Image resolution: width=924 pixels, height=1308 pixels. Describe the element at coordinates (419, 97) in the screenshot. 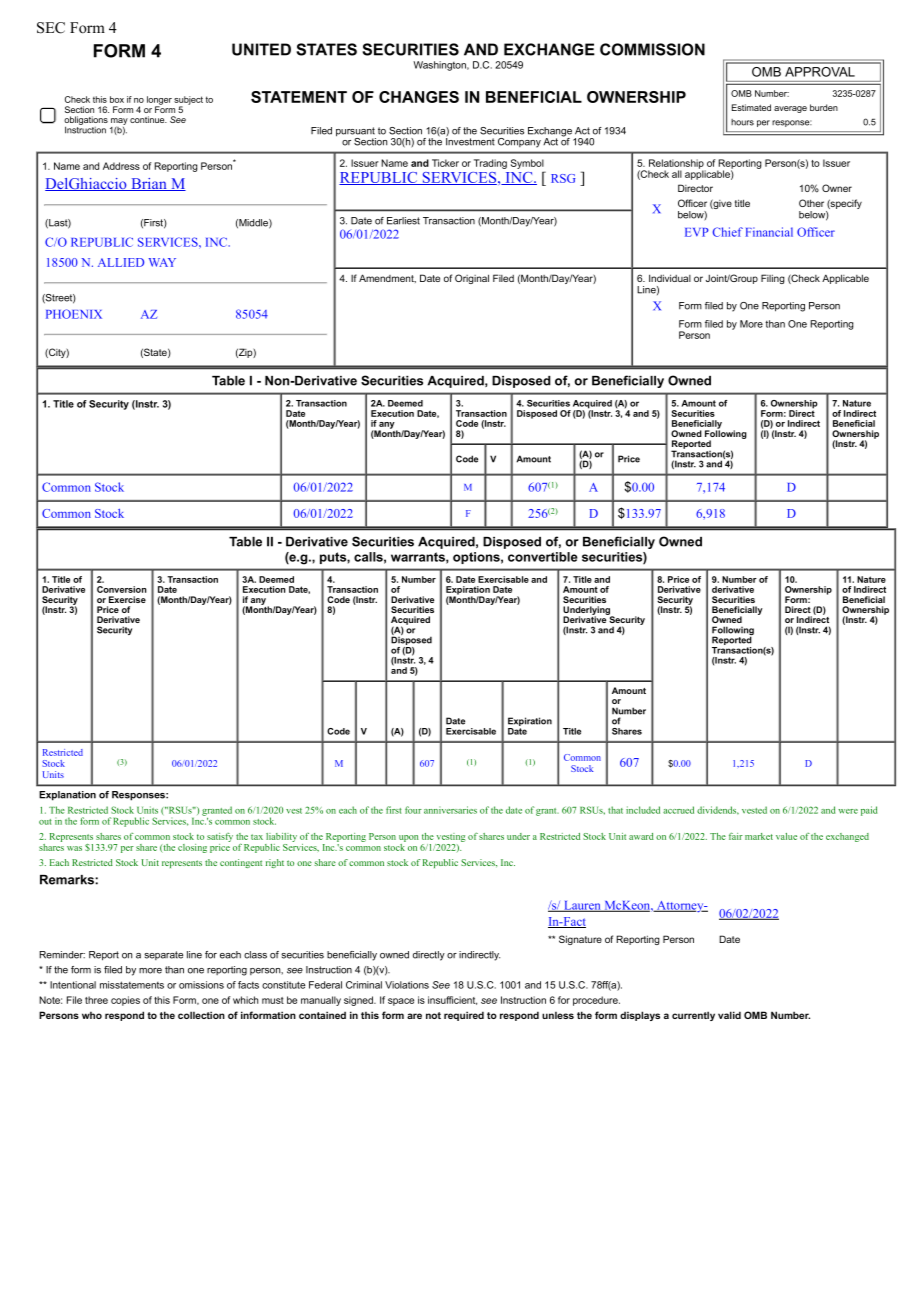

I see `CHANGES` at that location.
